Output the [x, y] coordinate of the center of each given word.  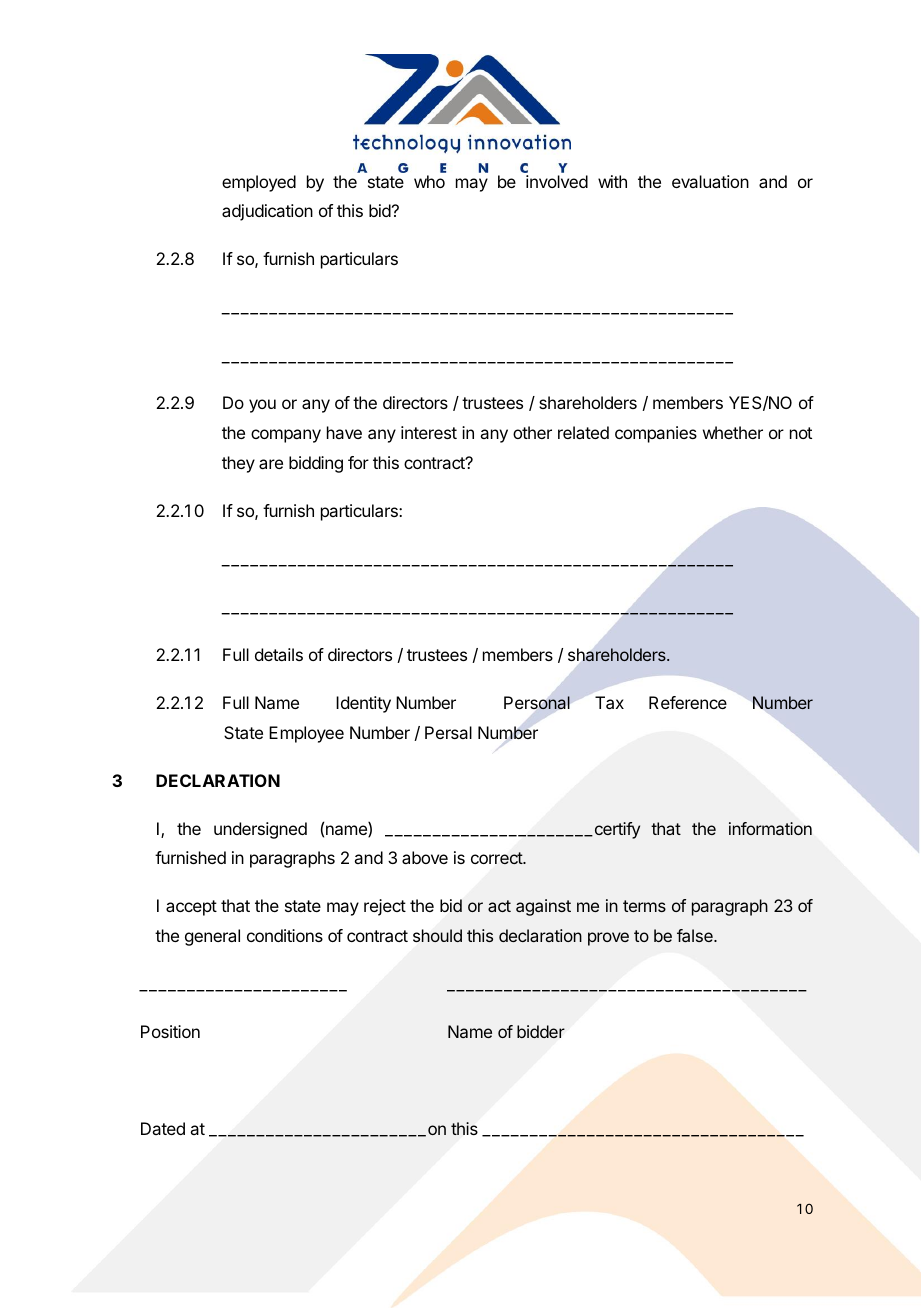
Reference [688, 702]
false [696, 935]
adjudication [267, 212]
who [429, 181]
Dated [163, 1128]
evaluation [710, 181]
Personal [537, 703]
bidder [541, 1031]
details [279, 654]
